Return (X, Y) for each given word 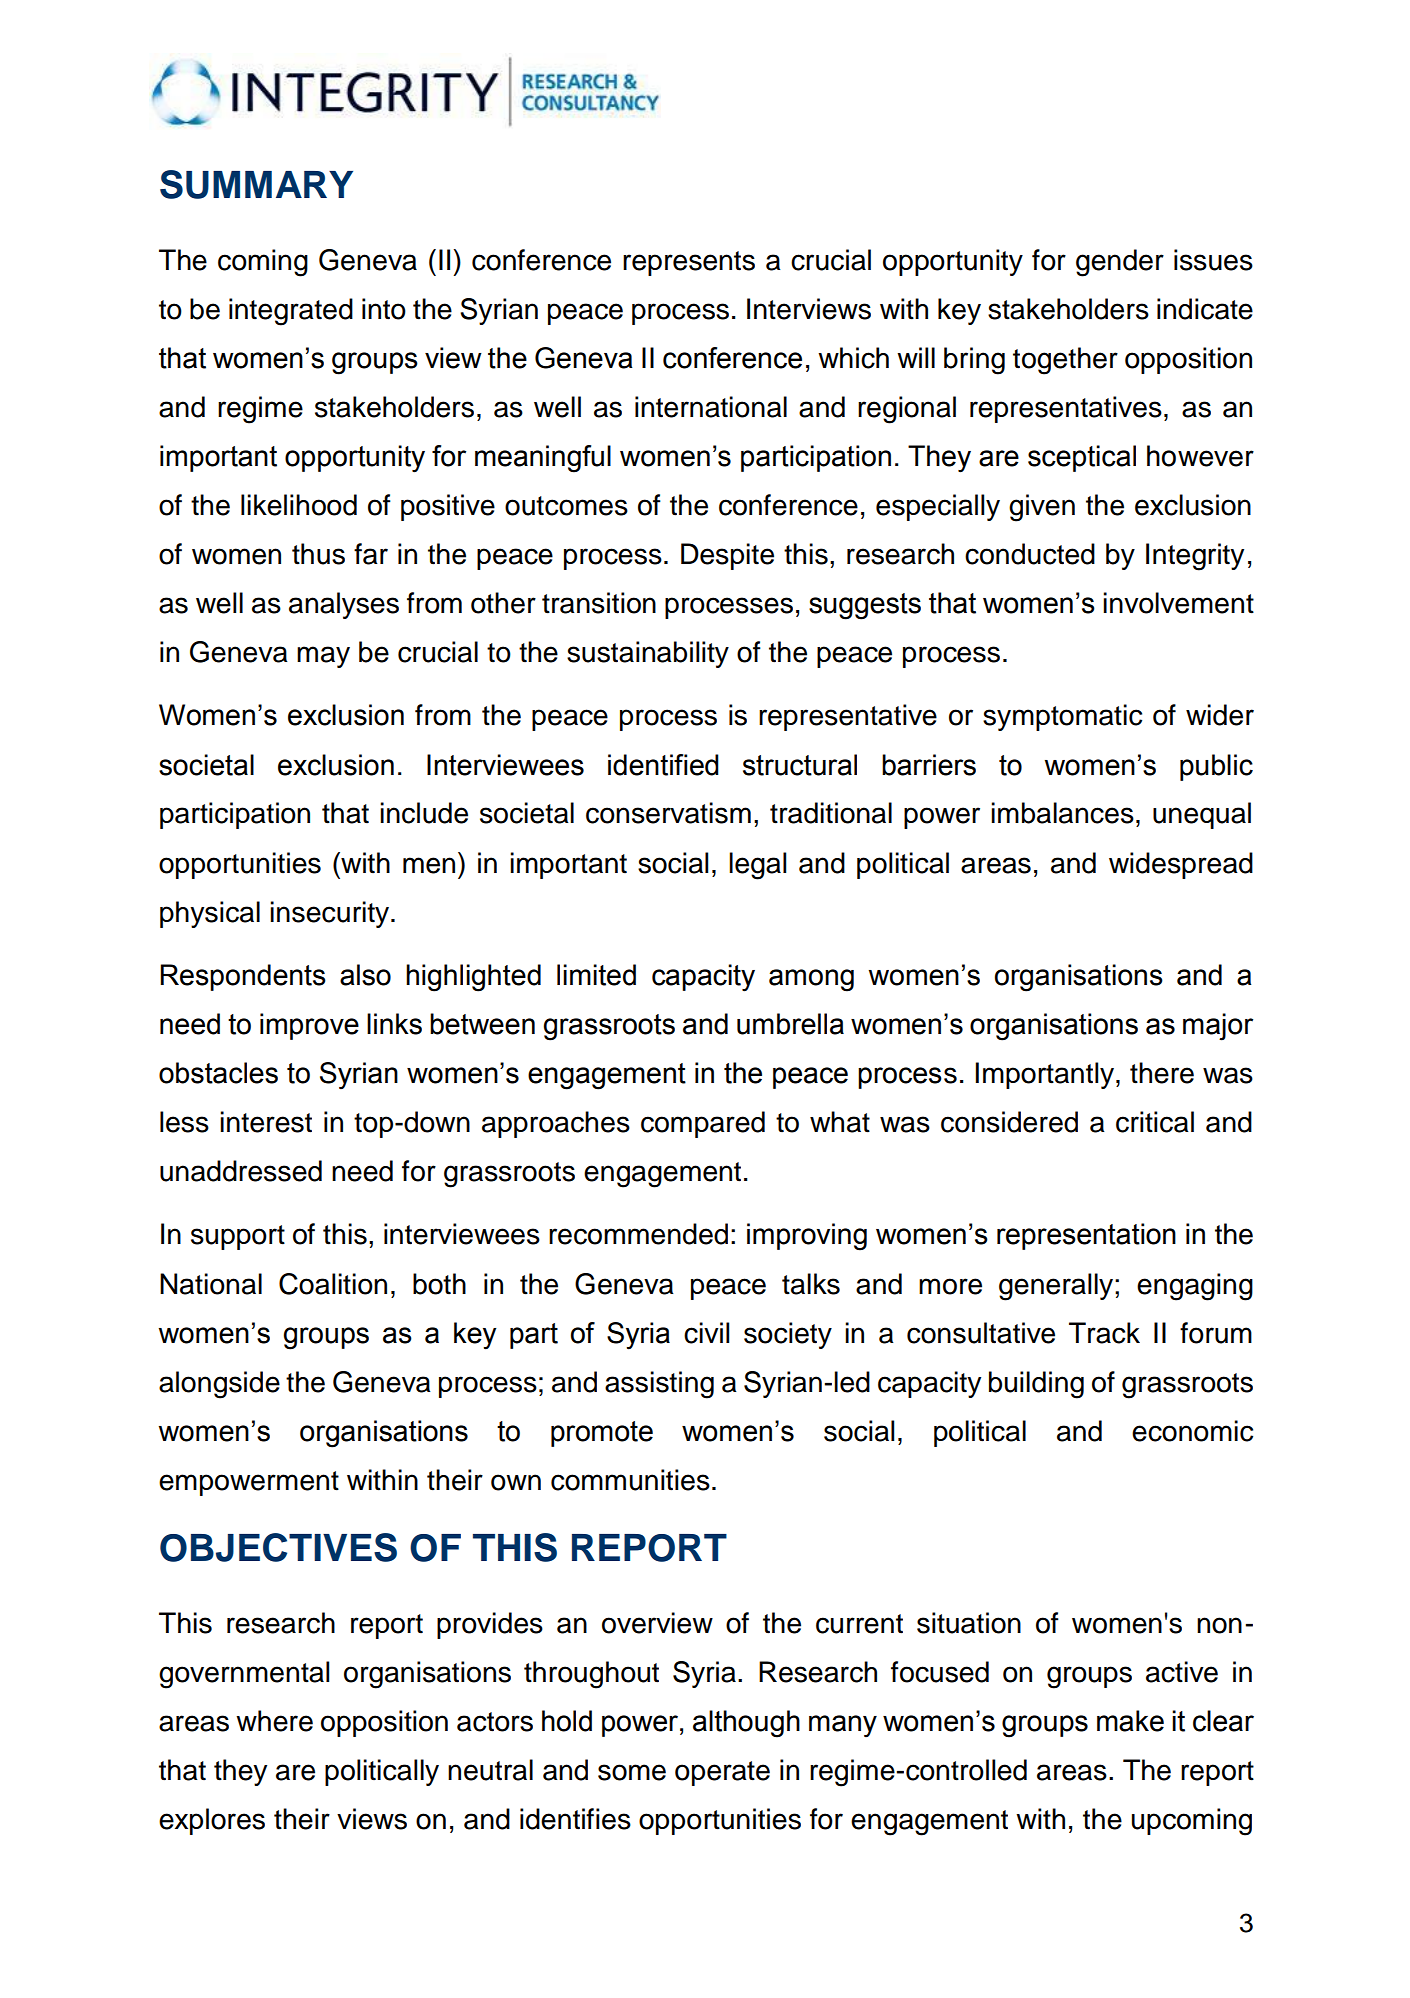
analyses (344, 605)
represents (689, 263)
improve (309, 1026)
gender (1120, 263)
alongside (219, 1385)
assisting (659, 1385)
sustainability (648, 654)
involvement (1178, 603)
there (1162, 1073)
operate (722, 1773)
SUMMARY (256, 184)
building (1036, 1385)
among (811, 980)
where (274, 1721)
